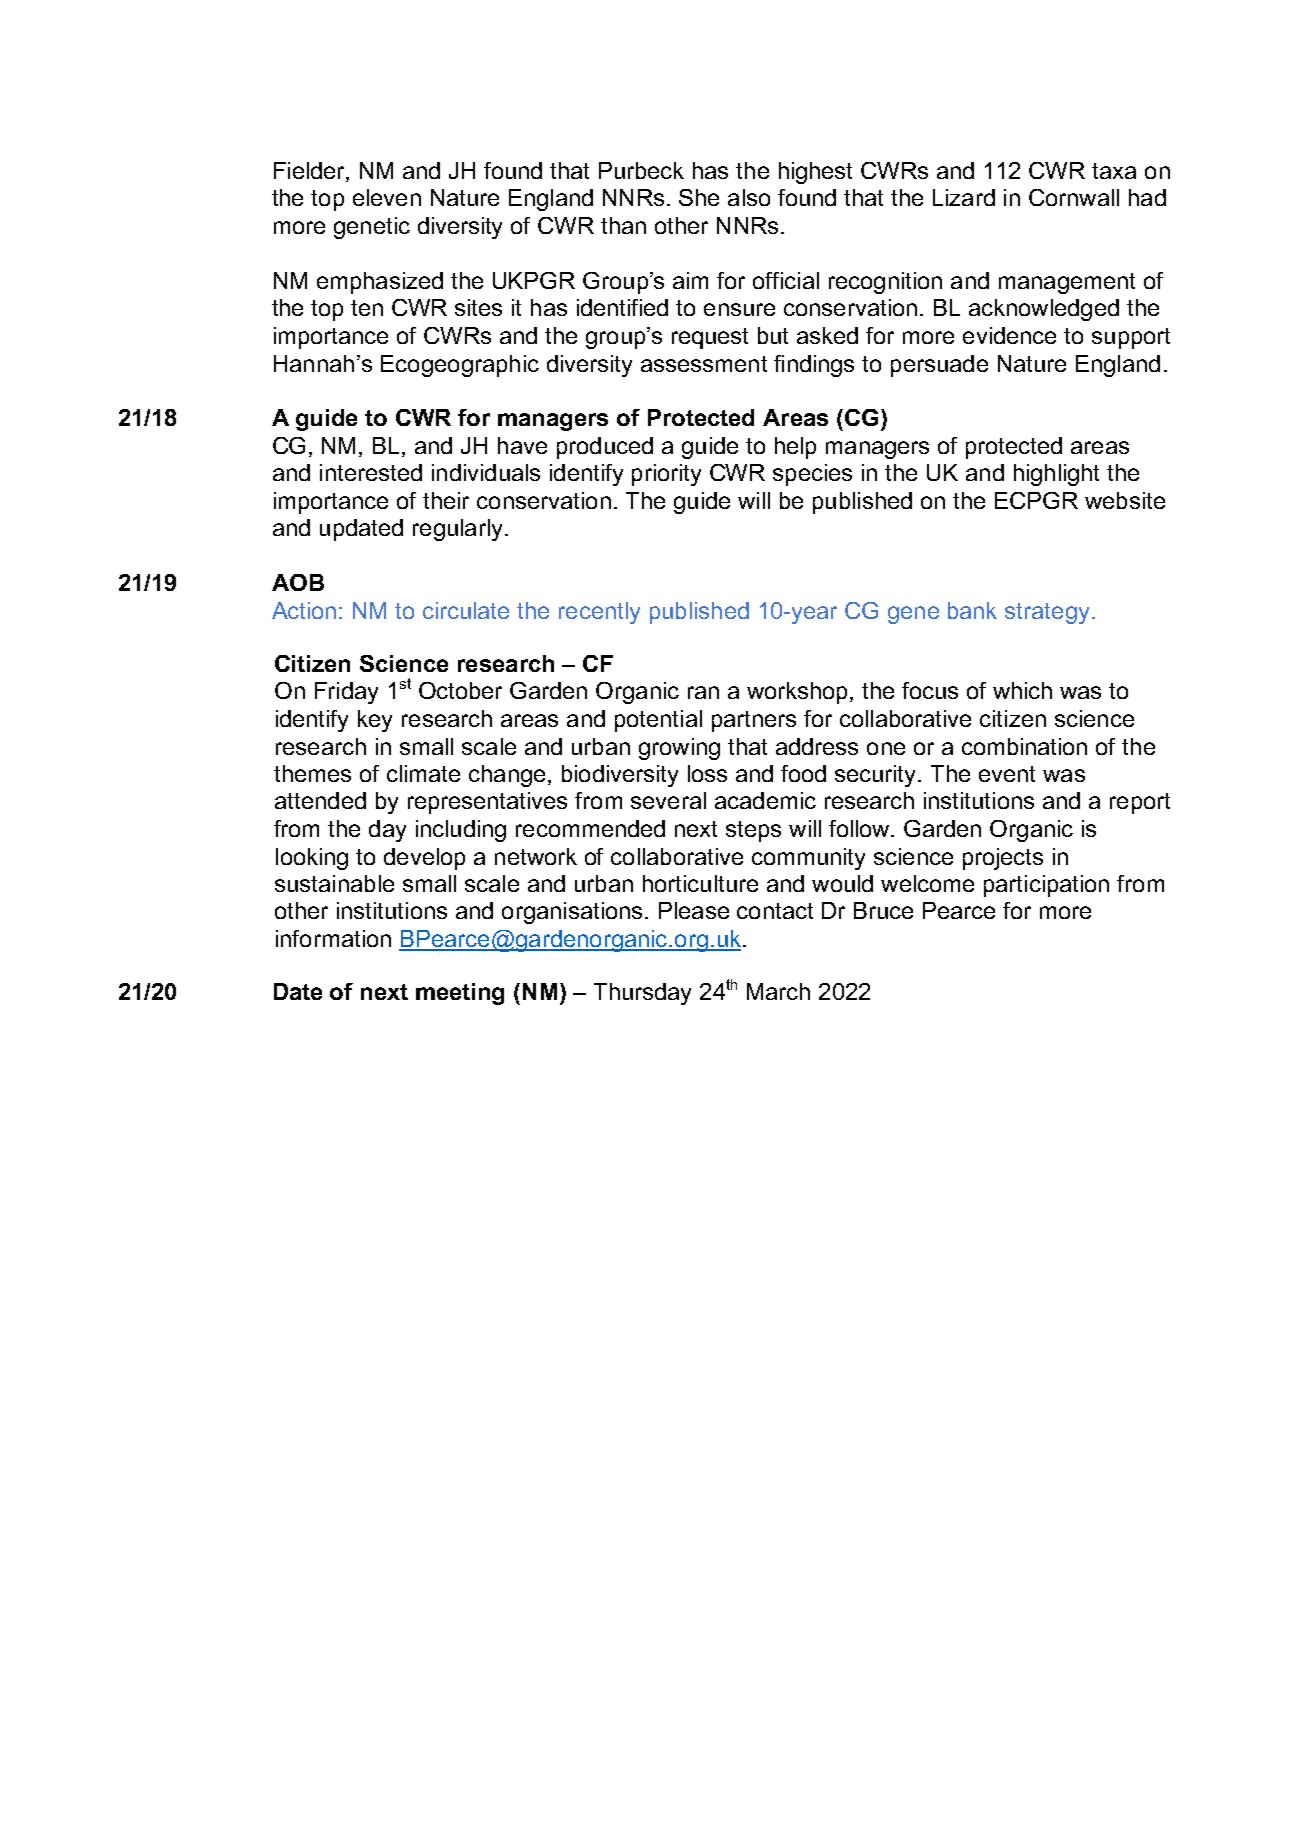 This screenshot has width=1293, height=1828. I want to click on circulate, so click(466, 610).
